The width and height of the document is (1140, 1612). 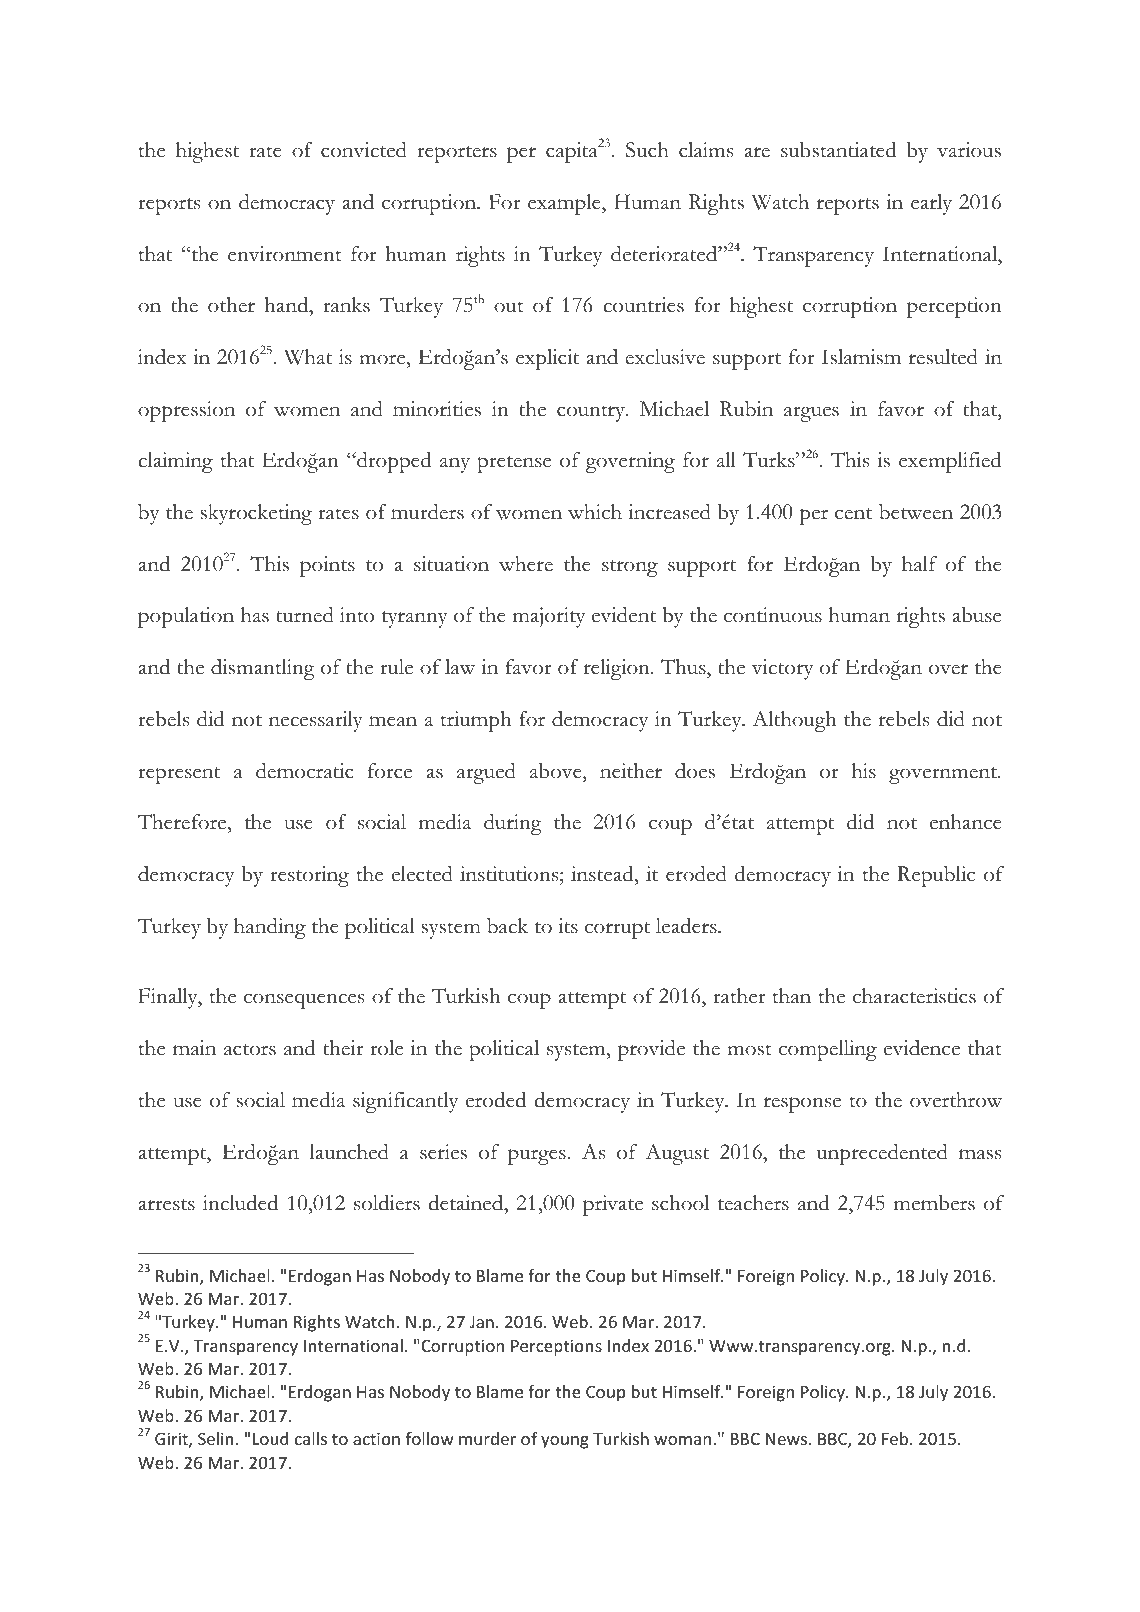 What do you see at coordinates (882, 1154) in the document?
I see `unprecedented` at bounding box center [882, 1154].
